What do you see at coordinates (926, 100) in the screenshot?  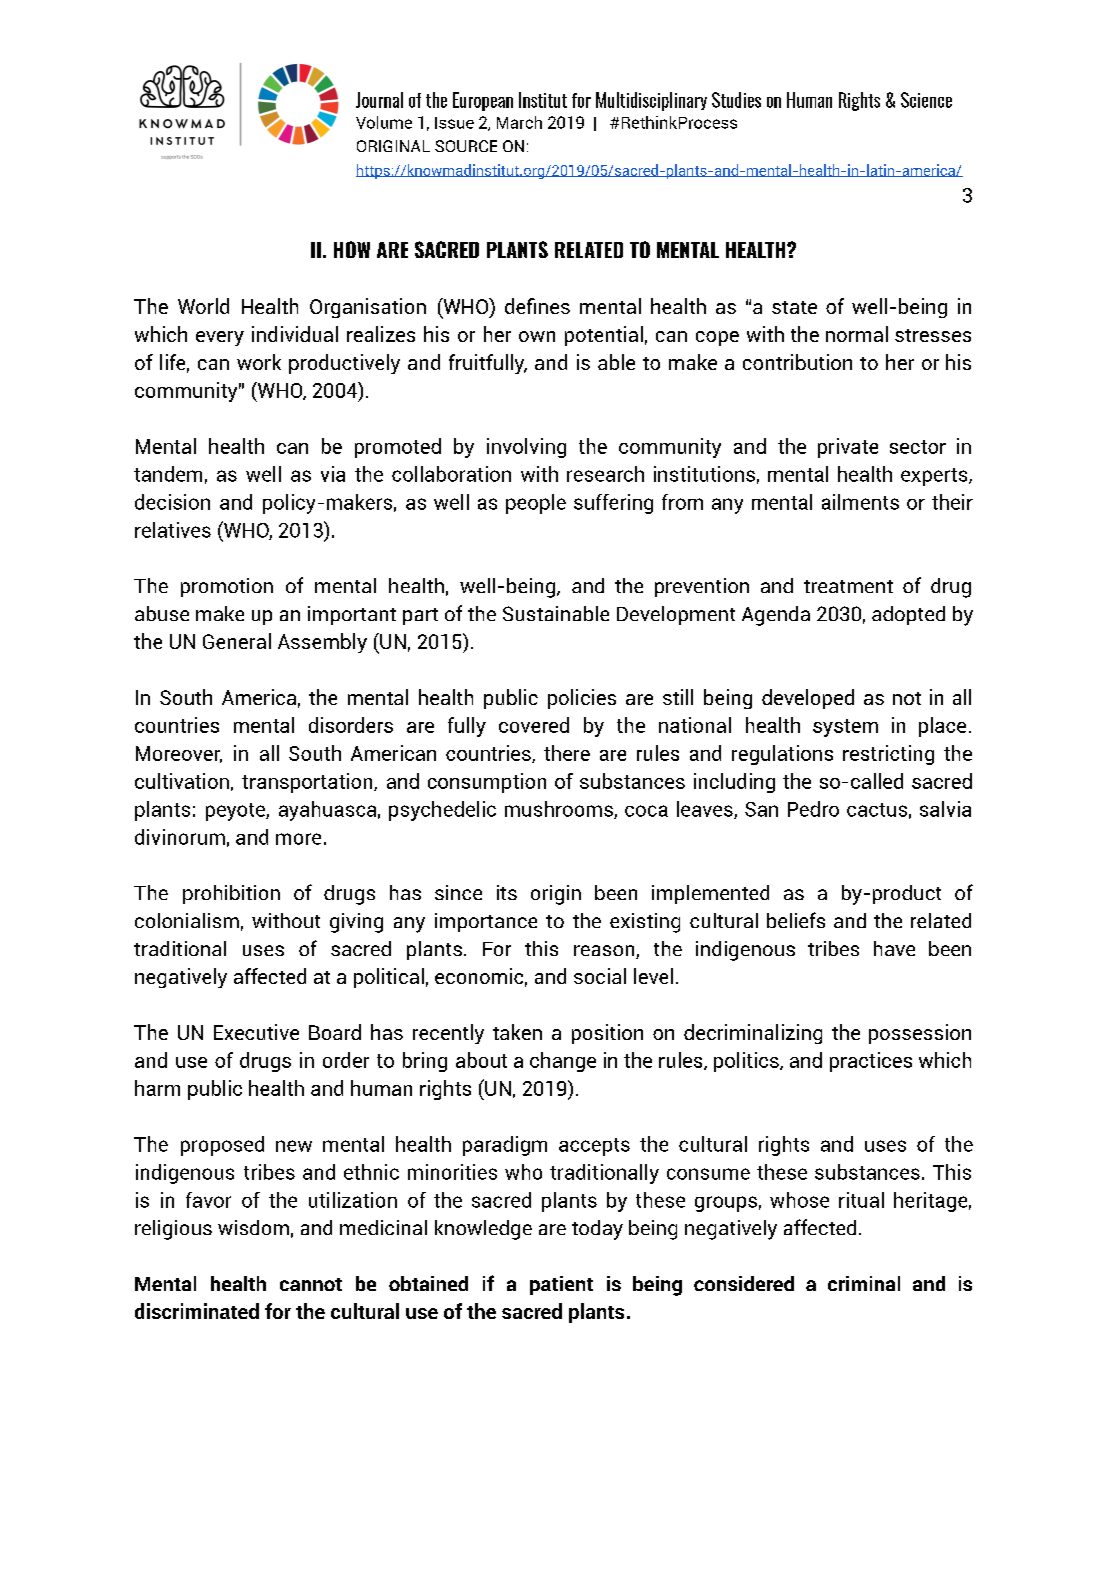 I see `Science` at bounding box center [926, 100].
